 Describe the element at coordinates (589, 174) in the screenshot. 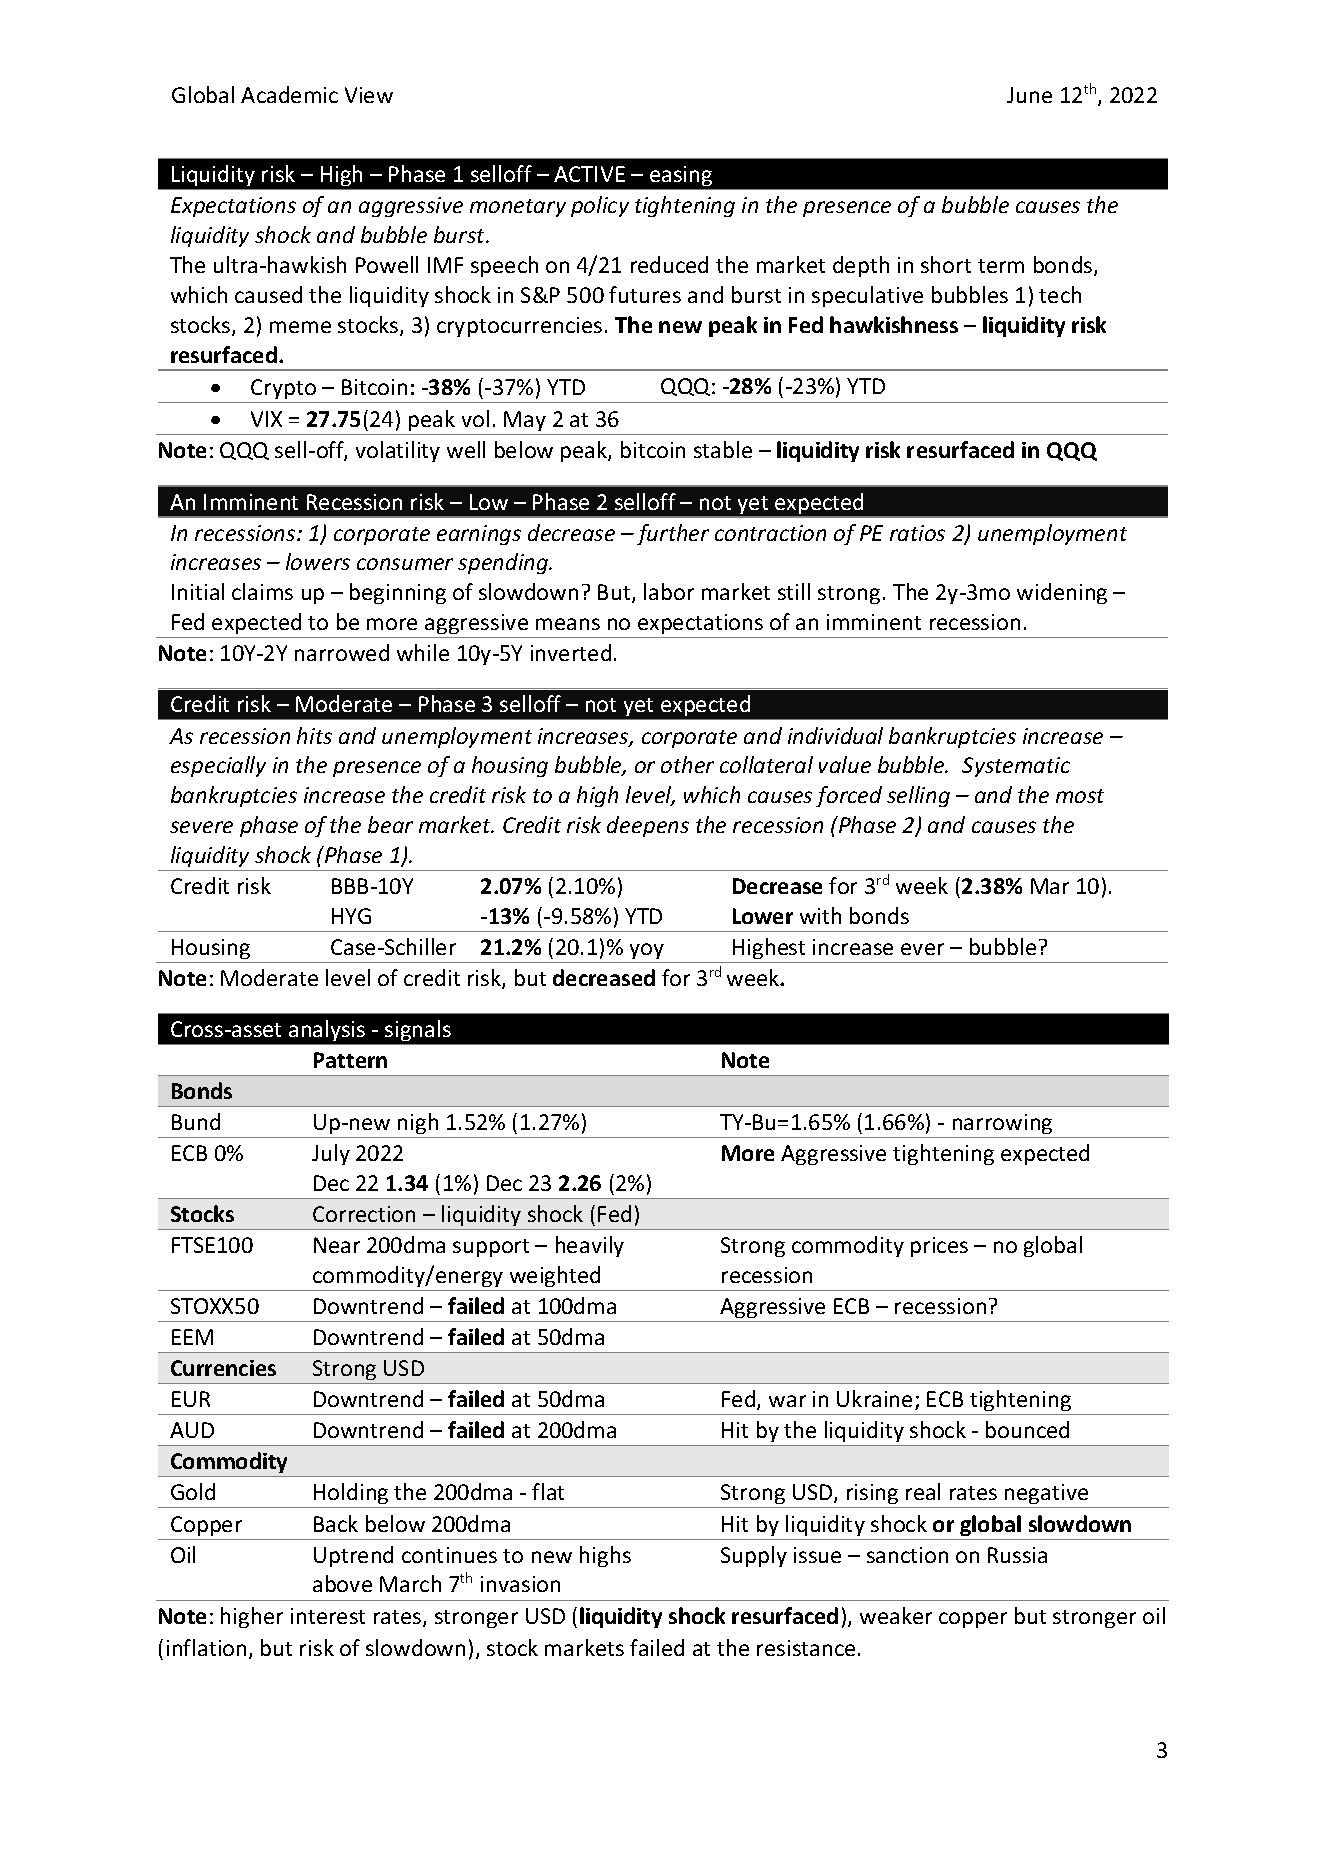

I see `ACTIVE` at that location.
